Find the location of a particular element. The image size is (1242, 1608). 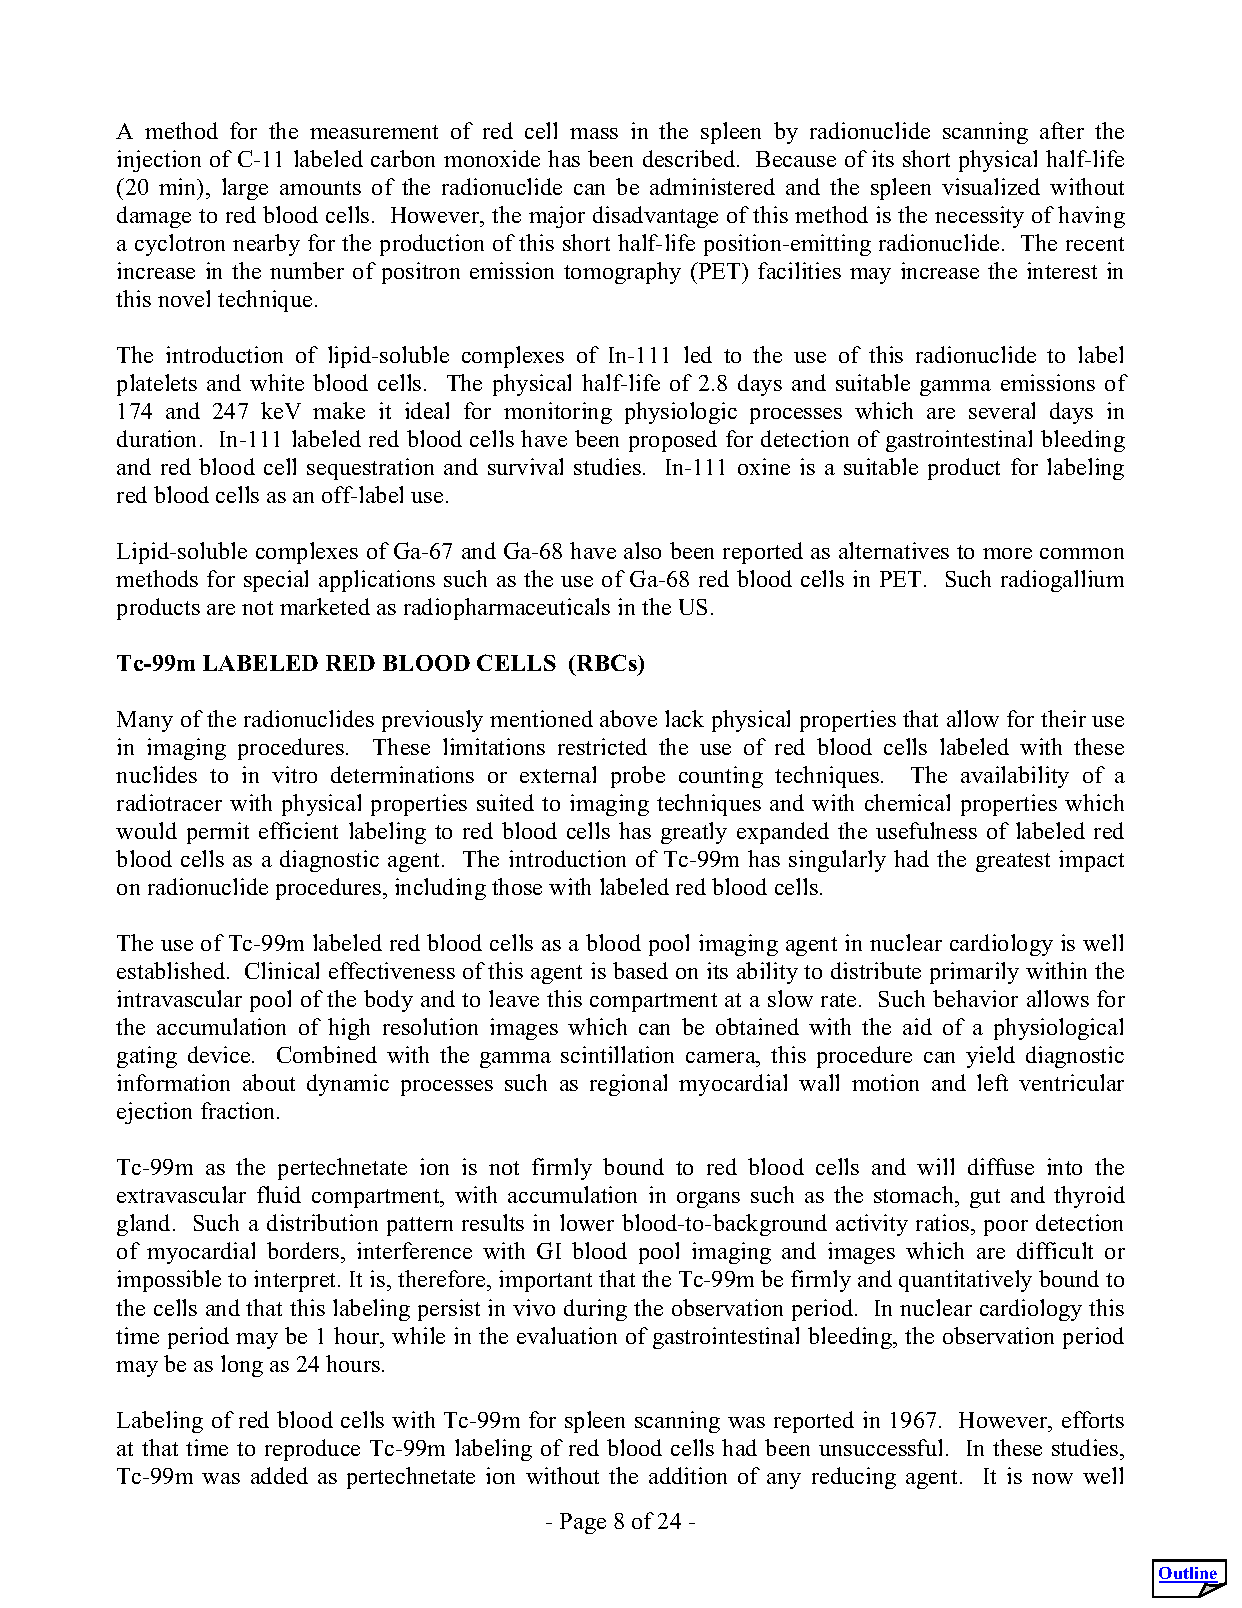

Page is located at coordinates (583, 1523).
